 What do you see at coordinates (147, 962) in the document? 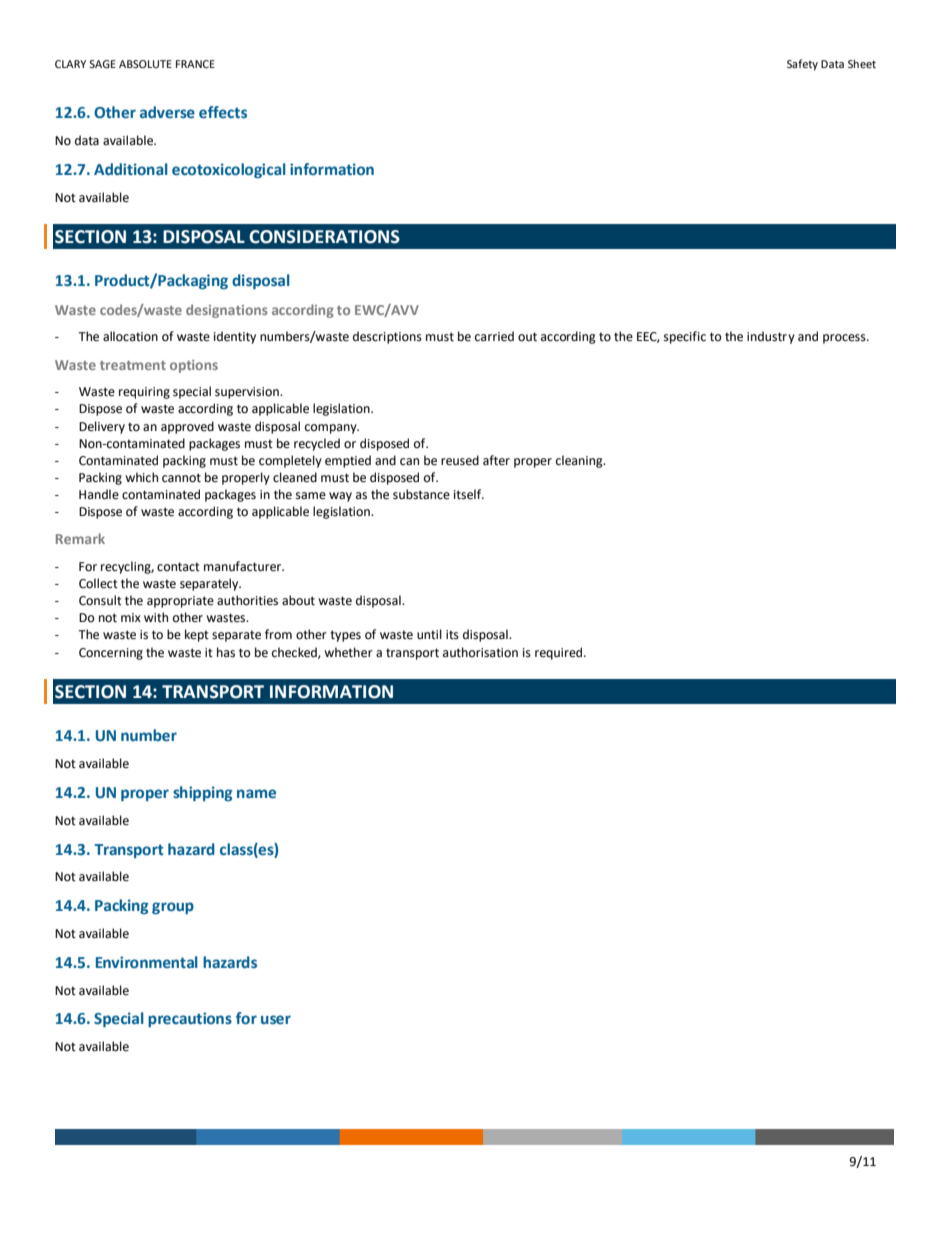
I see `Environmental` at bounding box center [147, 962].
